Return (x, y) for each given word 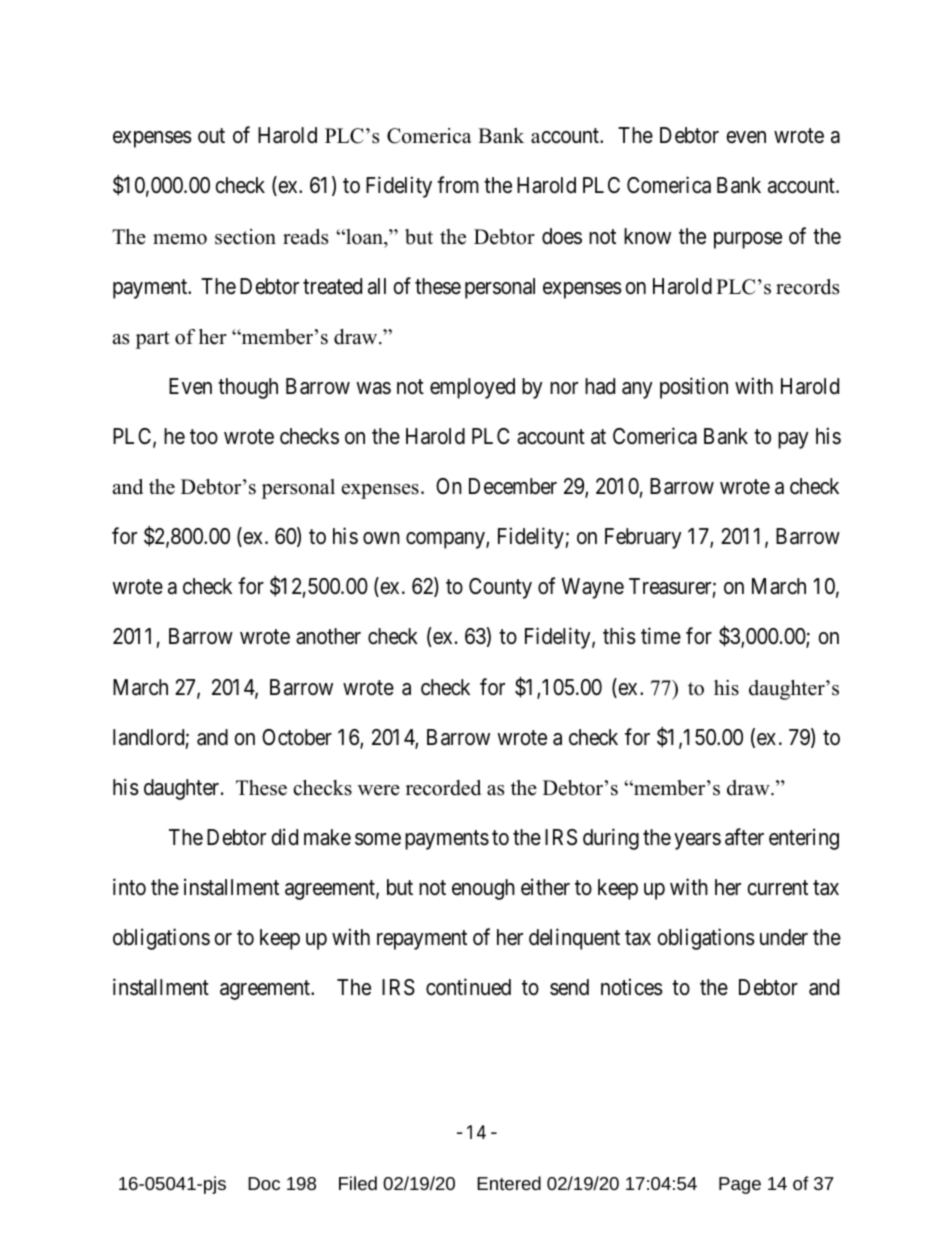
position (694, 388)
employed (472, 388)
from (458, 184)
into (129, 886)
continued (468, 987)
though (248, 388)
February (643, 538)
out (211, 136)
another (328, 636)
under (784, 937)
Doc (264, 1183)
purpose (748, 240)
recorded (443, 788)
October (297, 737)
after (744, 837)
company (446, 540)
